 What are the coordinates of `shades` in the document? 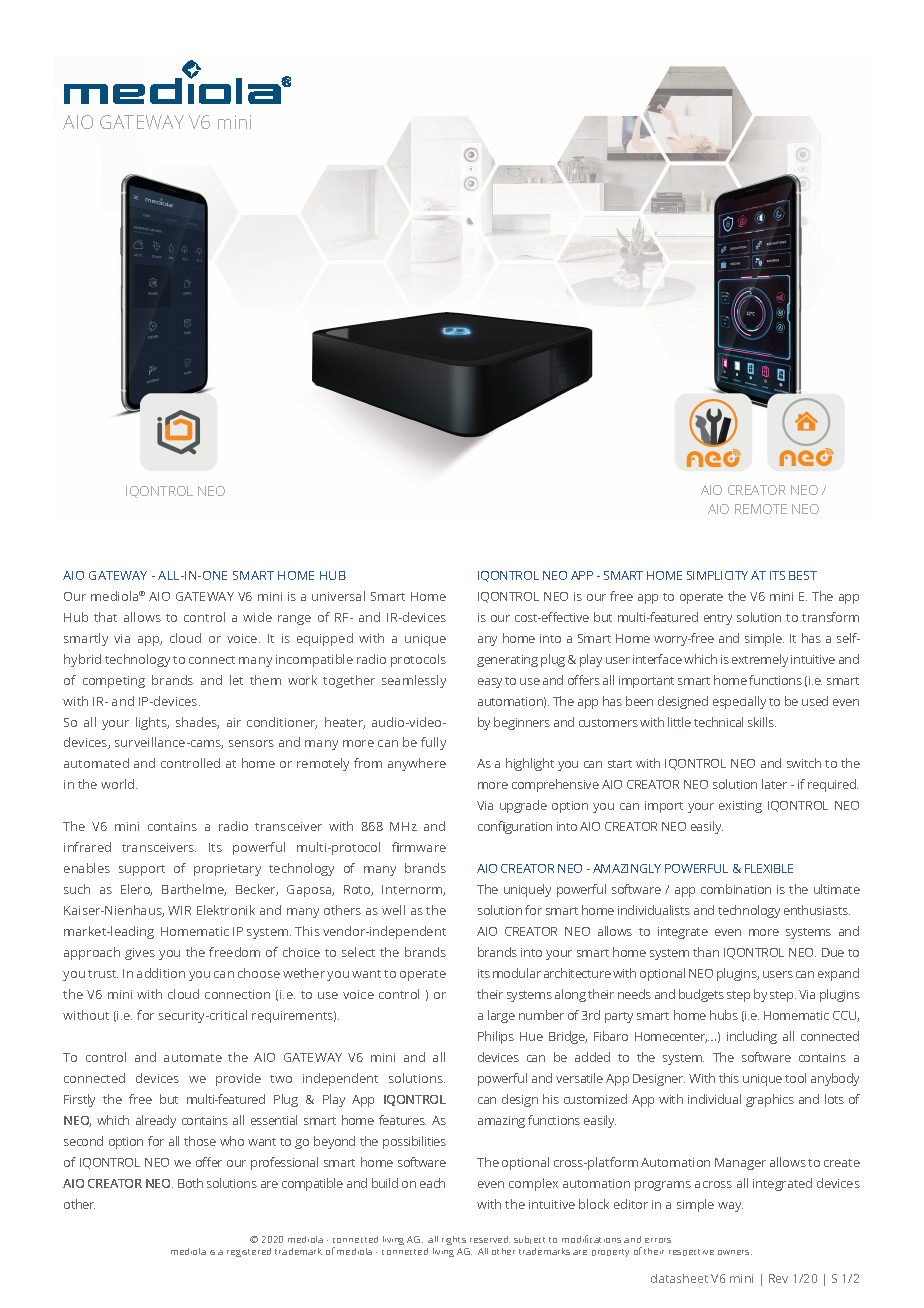 It's located at (197, 723).
